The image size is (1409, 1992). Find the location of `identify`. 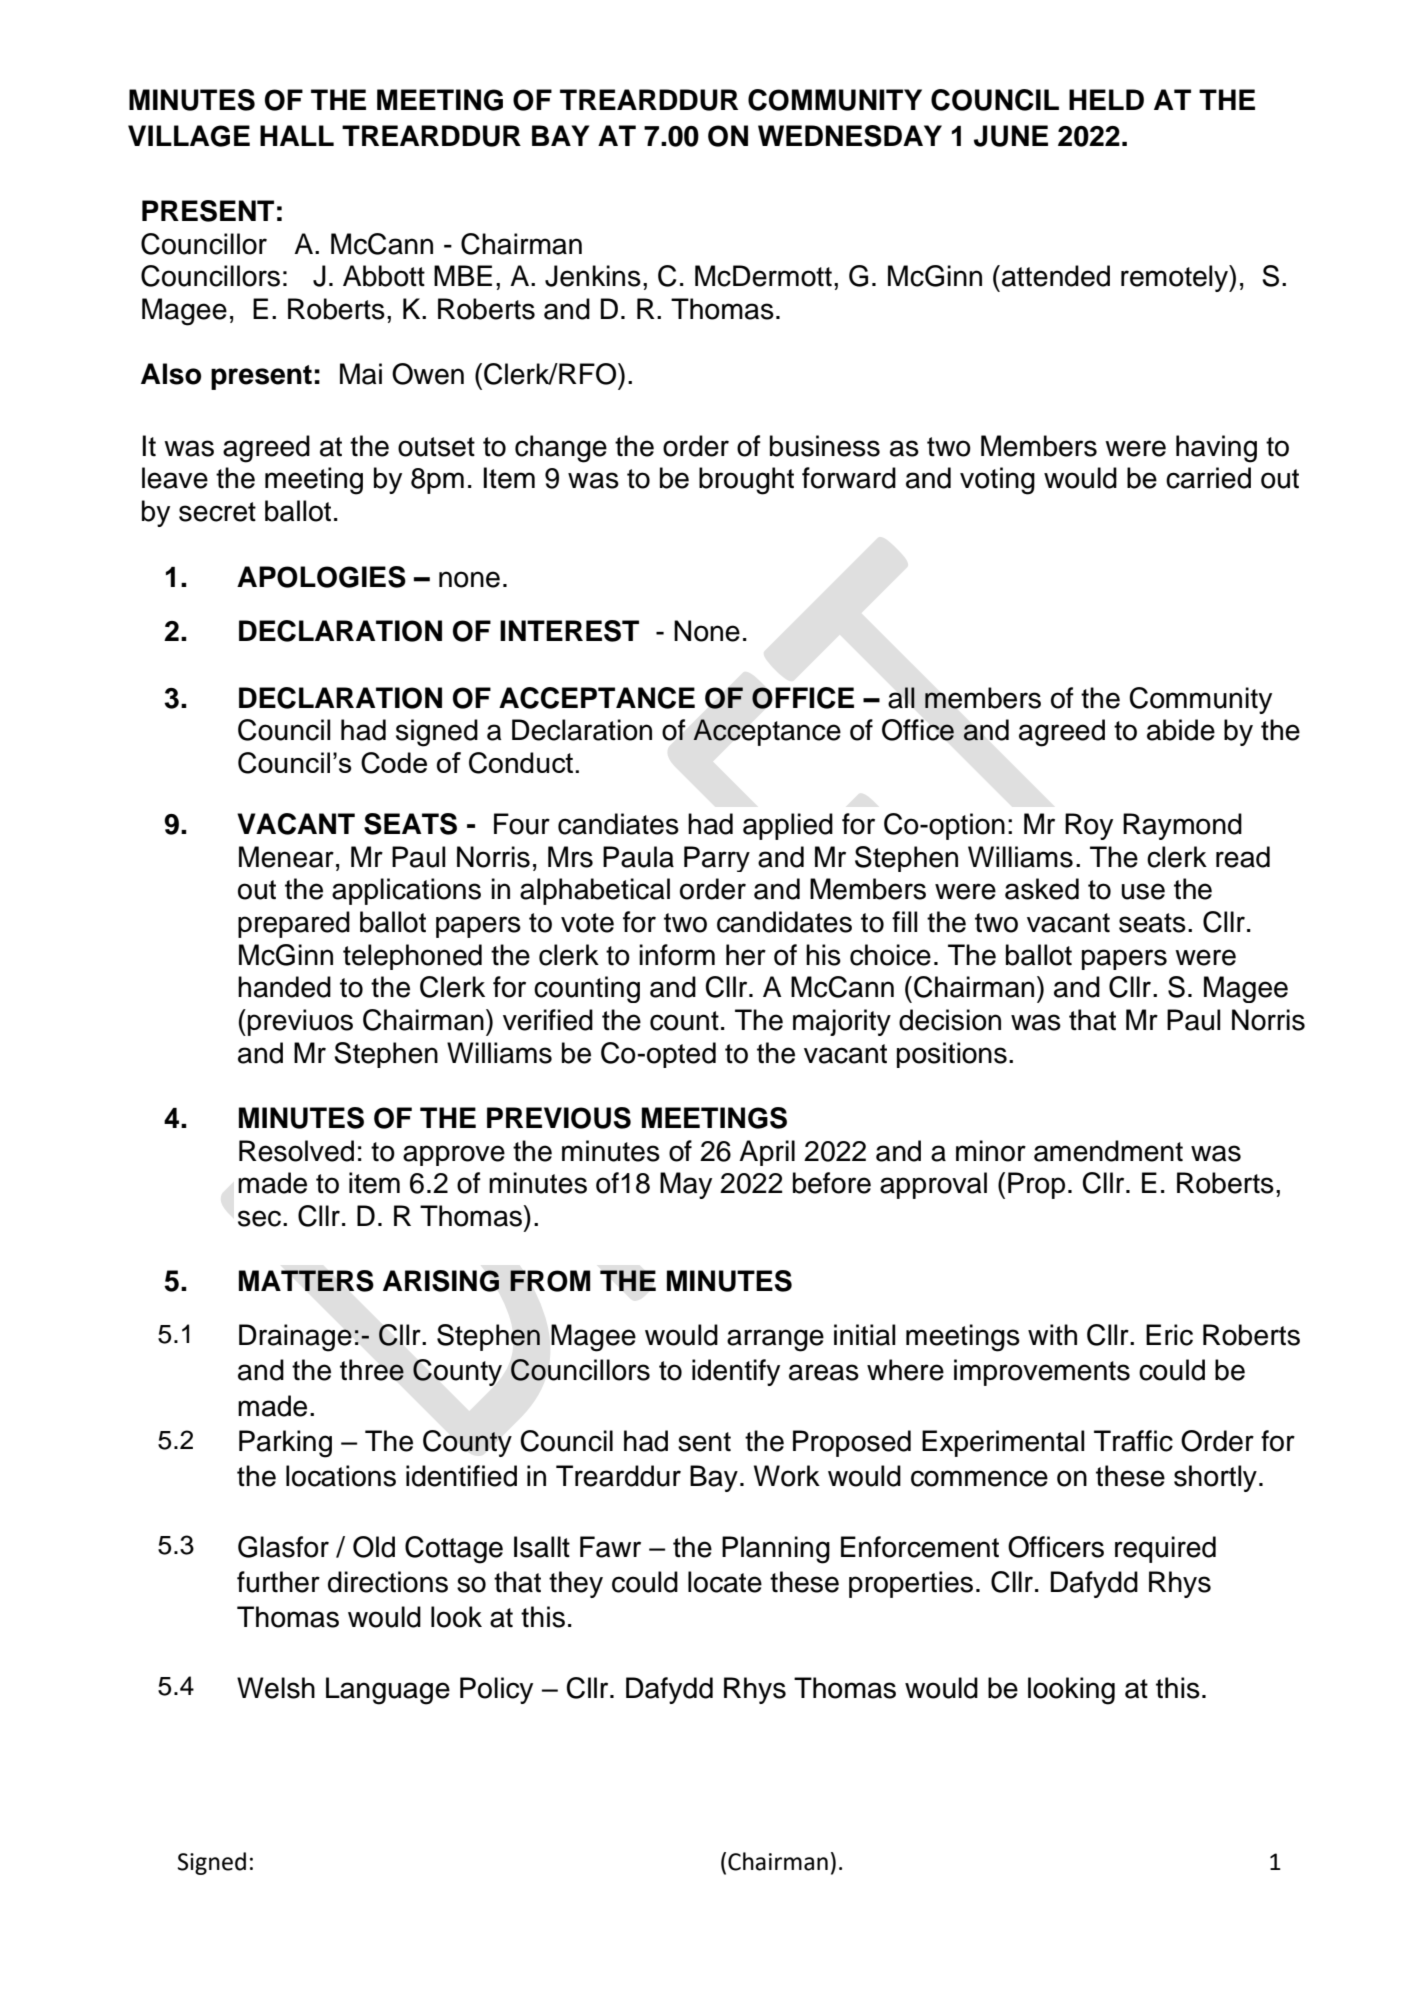

identify is located at coordinates (736, 1372).
